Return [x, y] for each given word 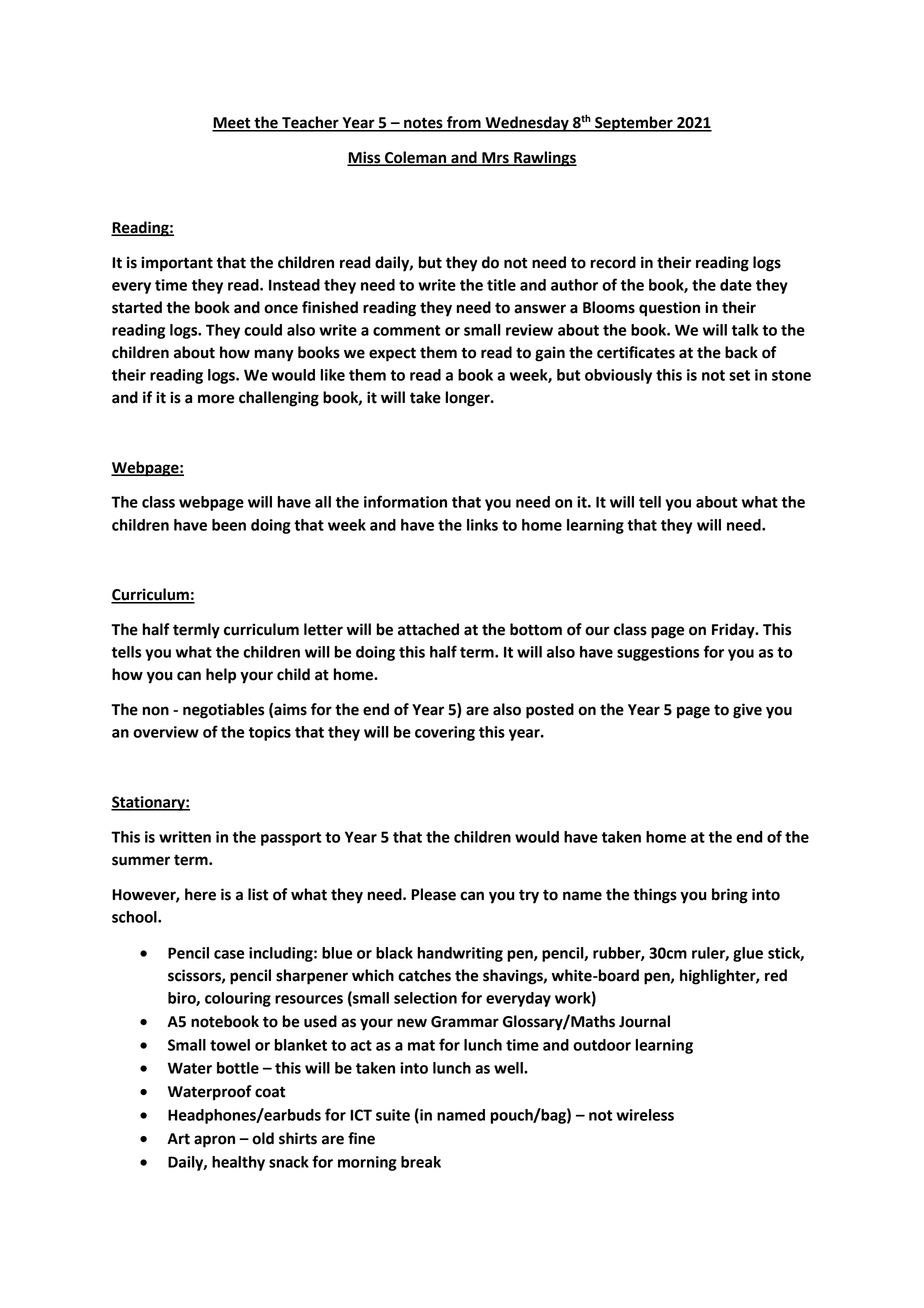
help [221, 676]
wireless [645, 1115]
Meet [232, 124]
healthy [238, 1163]
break [421, 1162]
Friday [734, 631]
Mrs [495, 159]
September [634, 124]
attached [428, 629]
